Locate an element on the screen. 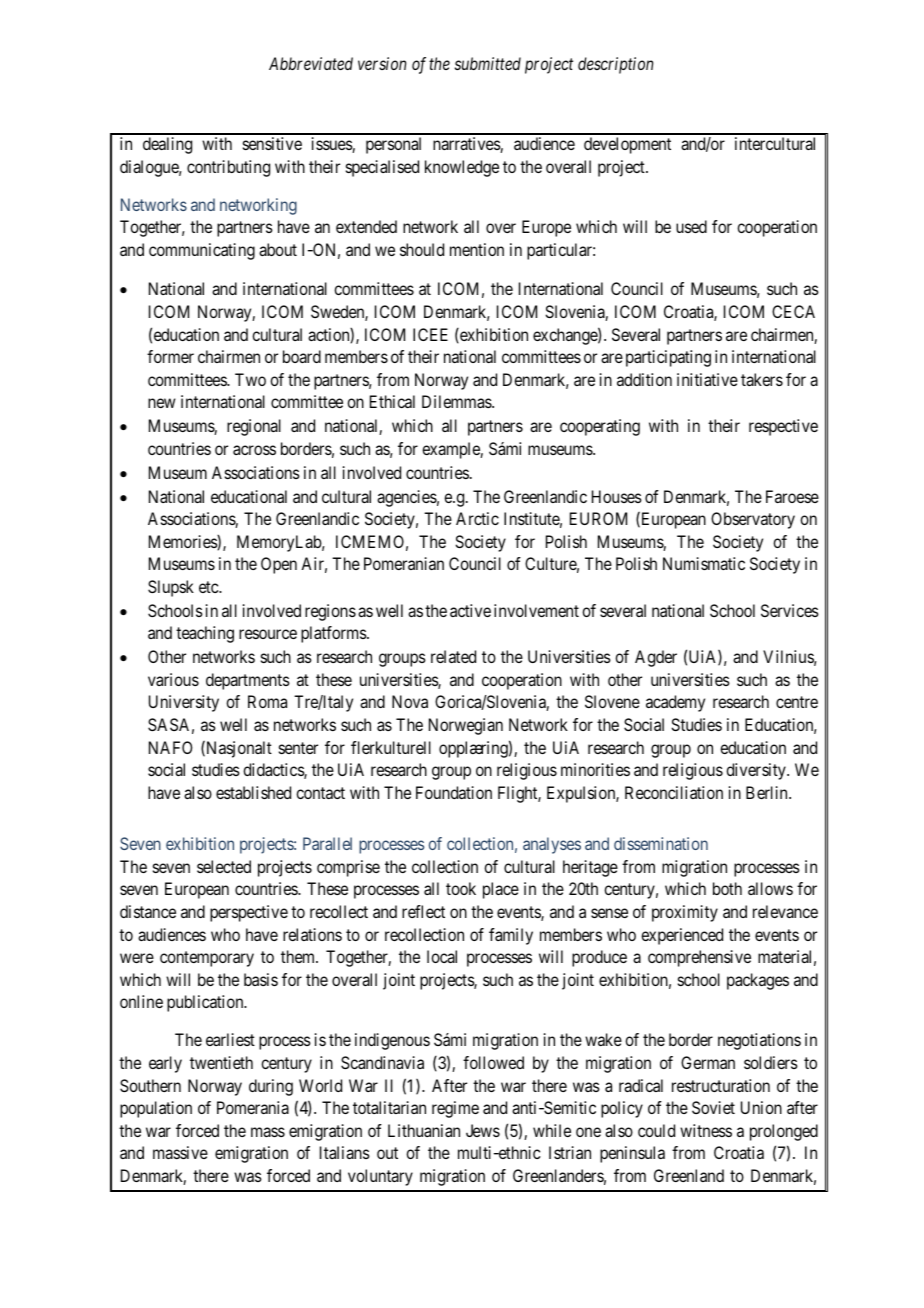 The height and width of the screenshot is (1308, 924). development is located at coordinates (627, 145).
